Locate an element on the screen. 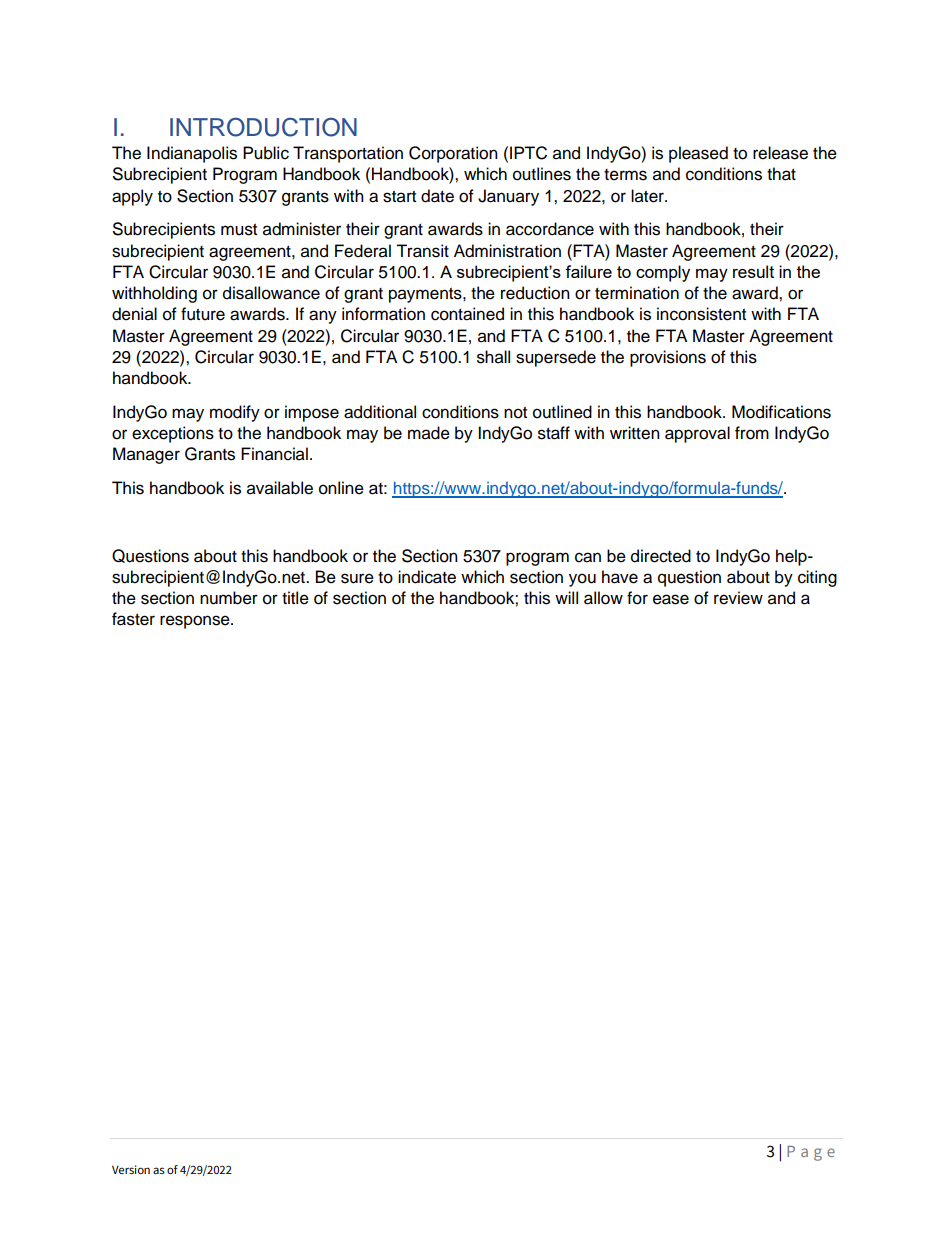 This screenshot has width=952, height=1233. review is located at coordinates (738, 598).
